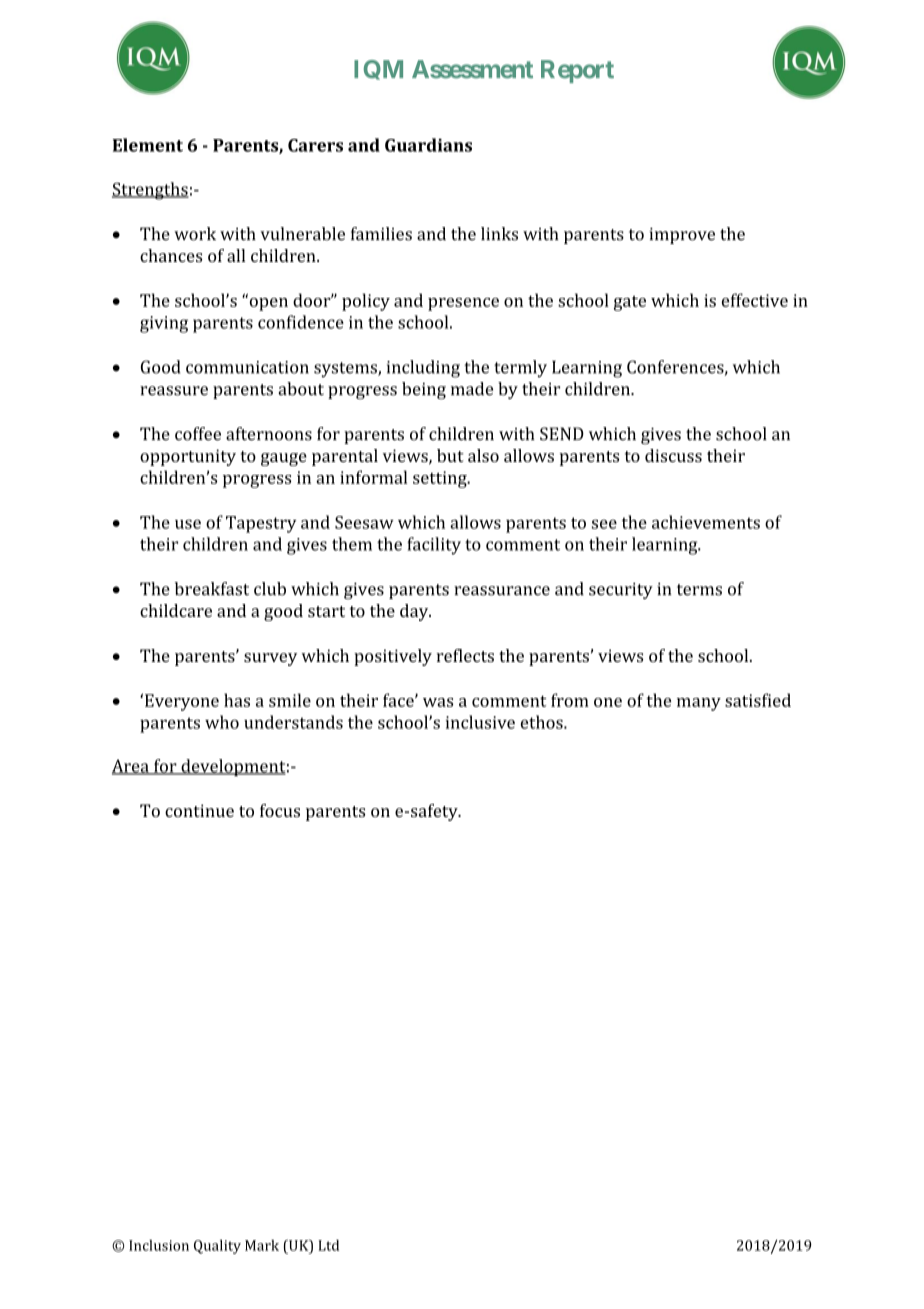 This screenshot has width=924, height=1309. What do you see at coordinates (673, 455) in the screenshot?
I see `discuss` at bounding box center [673, 455].
